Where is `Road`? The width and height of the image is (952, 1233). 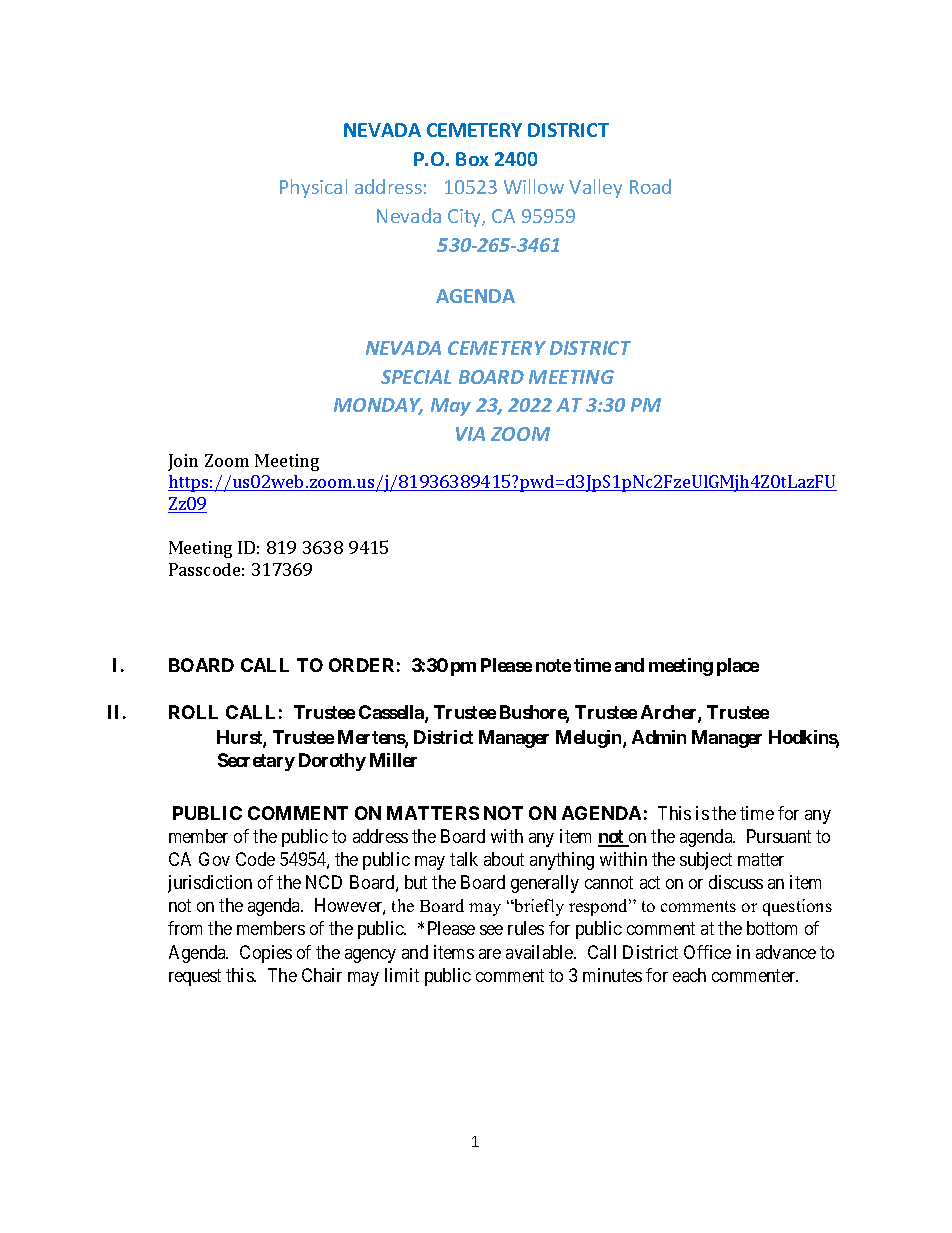
Road is located at coordinates (650, 186).
